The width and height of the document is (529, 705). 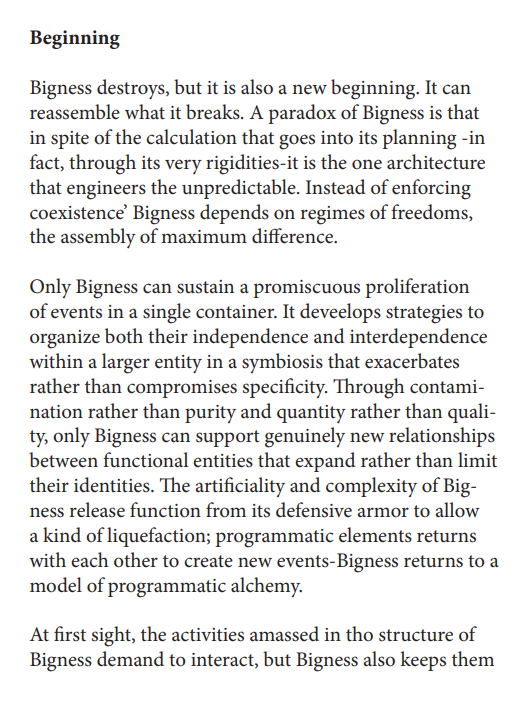 What do you see at coordinates (294, 236) in the document?
I see `difference` at bounding box center [294, 236].
